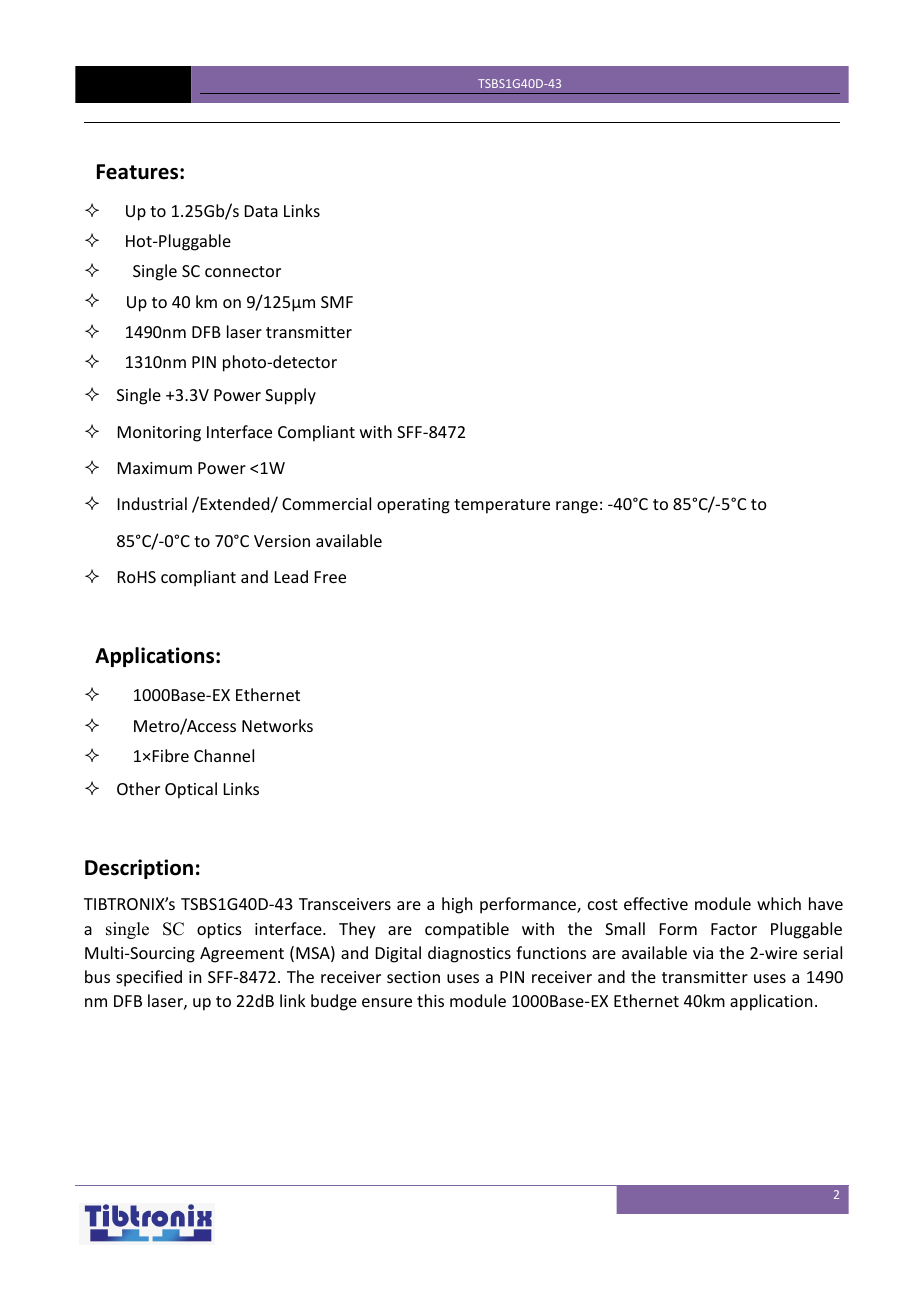 Image resolution: width=924 pixels, height=1308 pixels. Describe the element at coordinates (337, 302) in the document. I see `SMF` at that location.
